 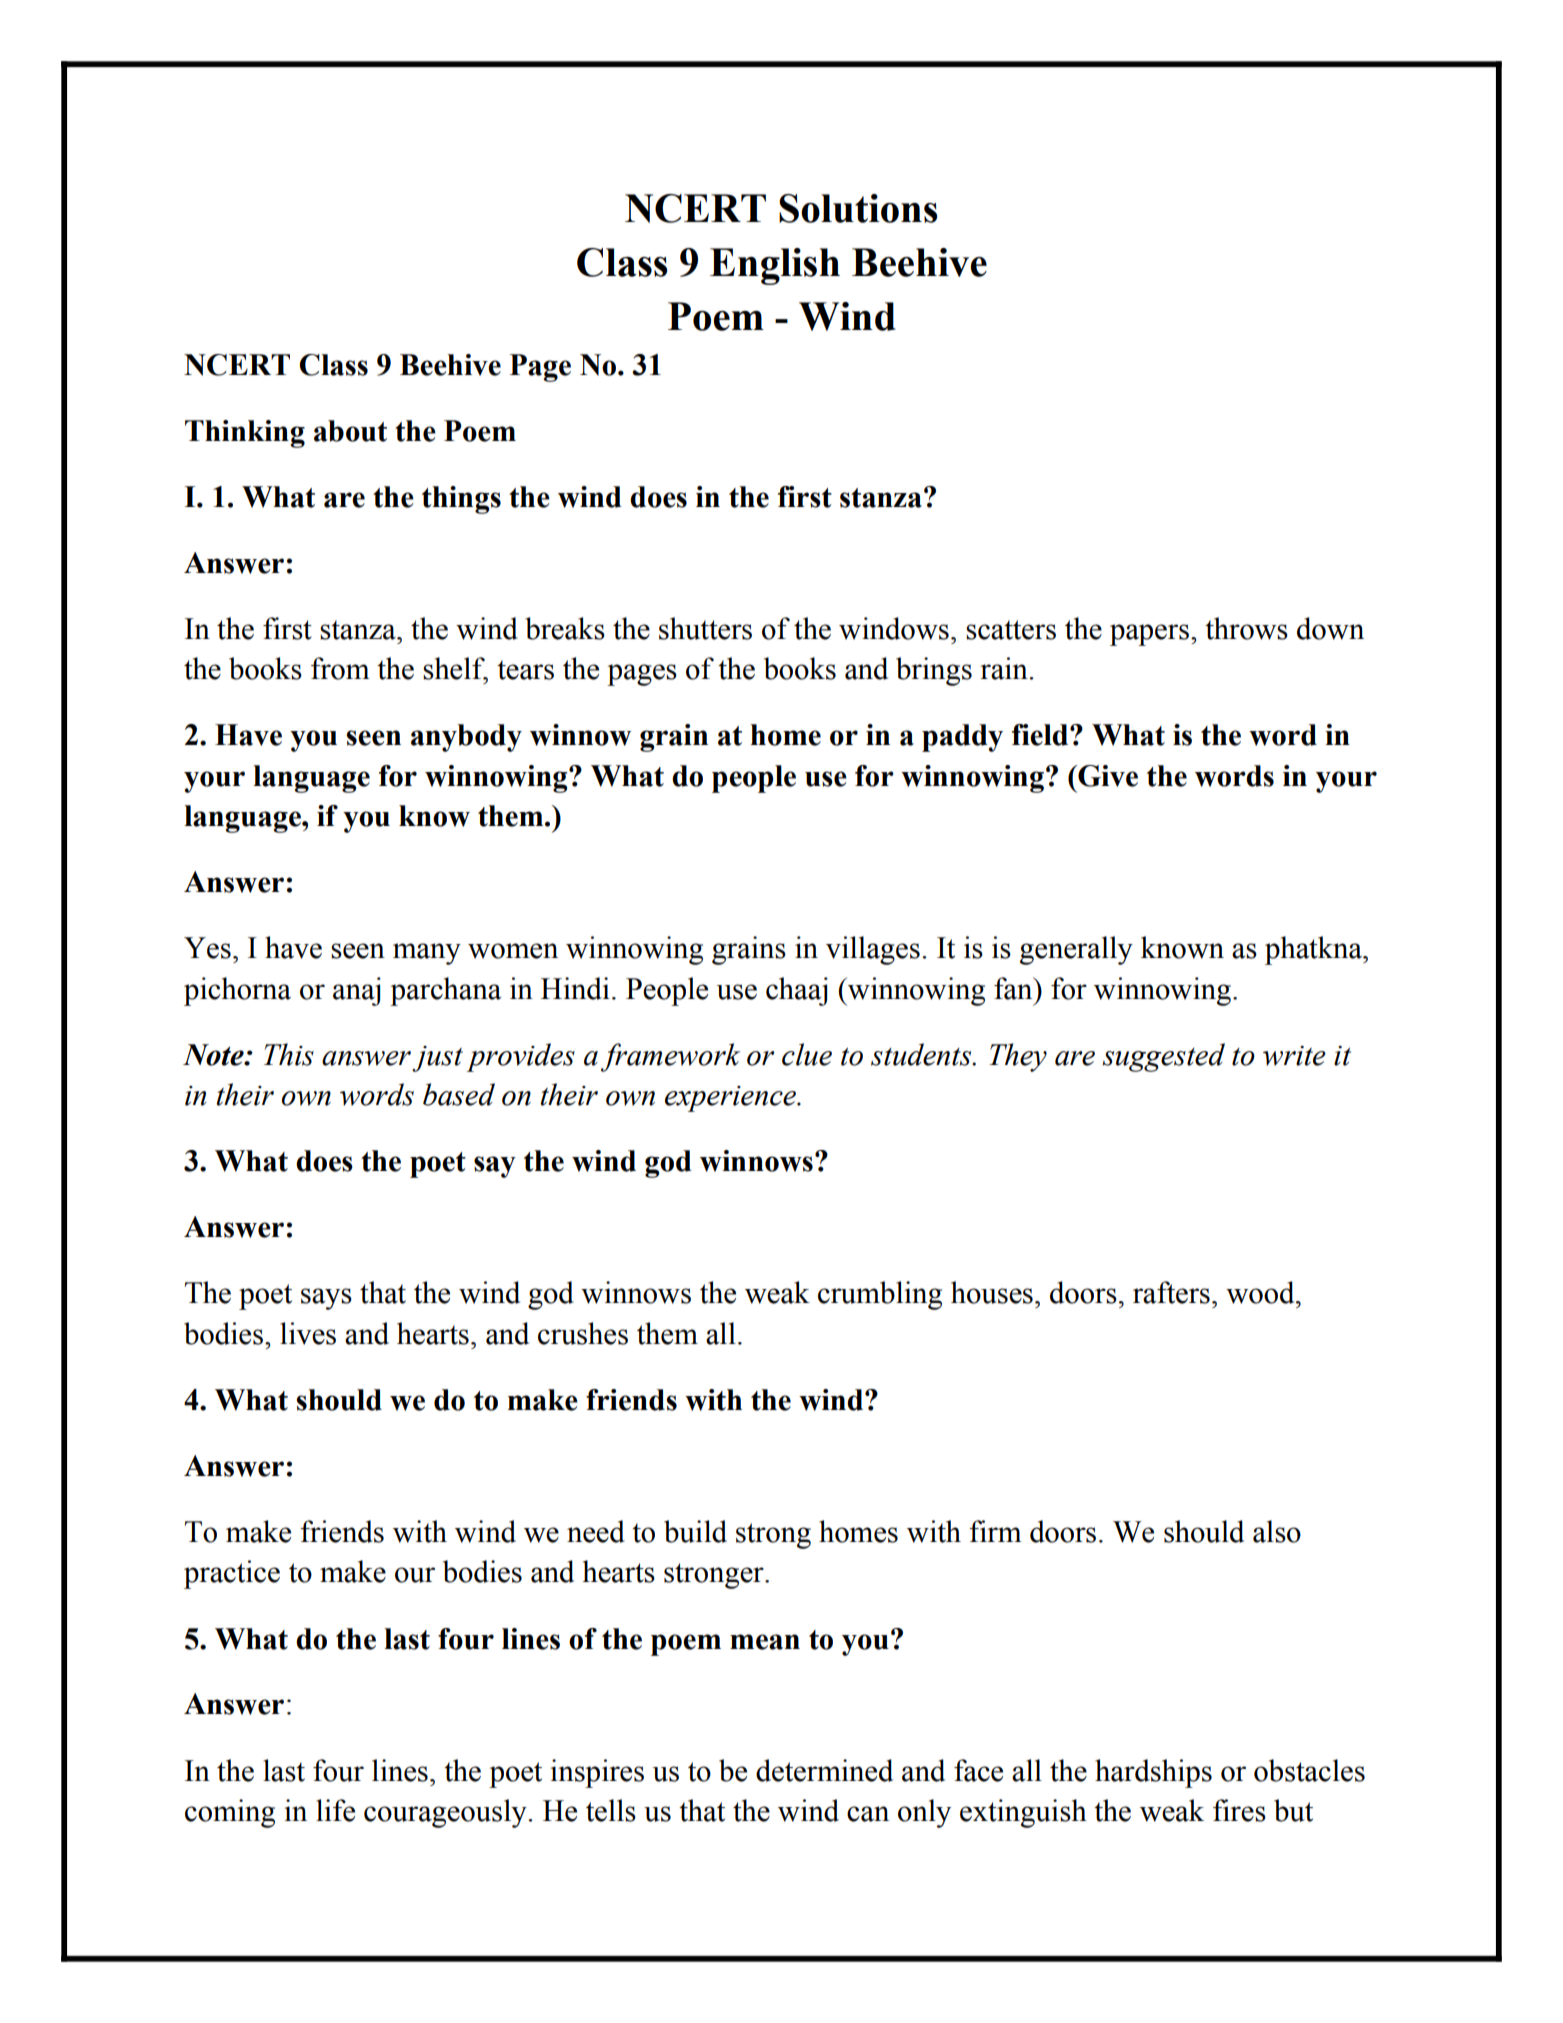 I want to click on determined, so click(x=824, y=1770).
